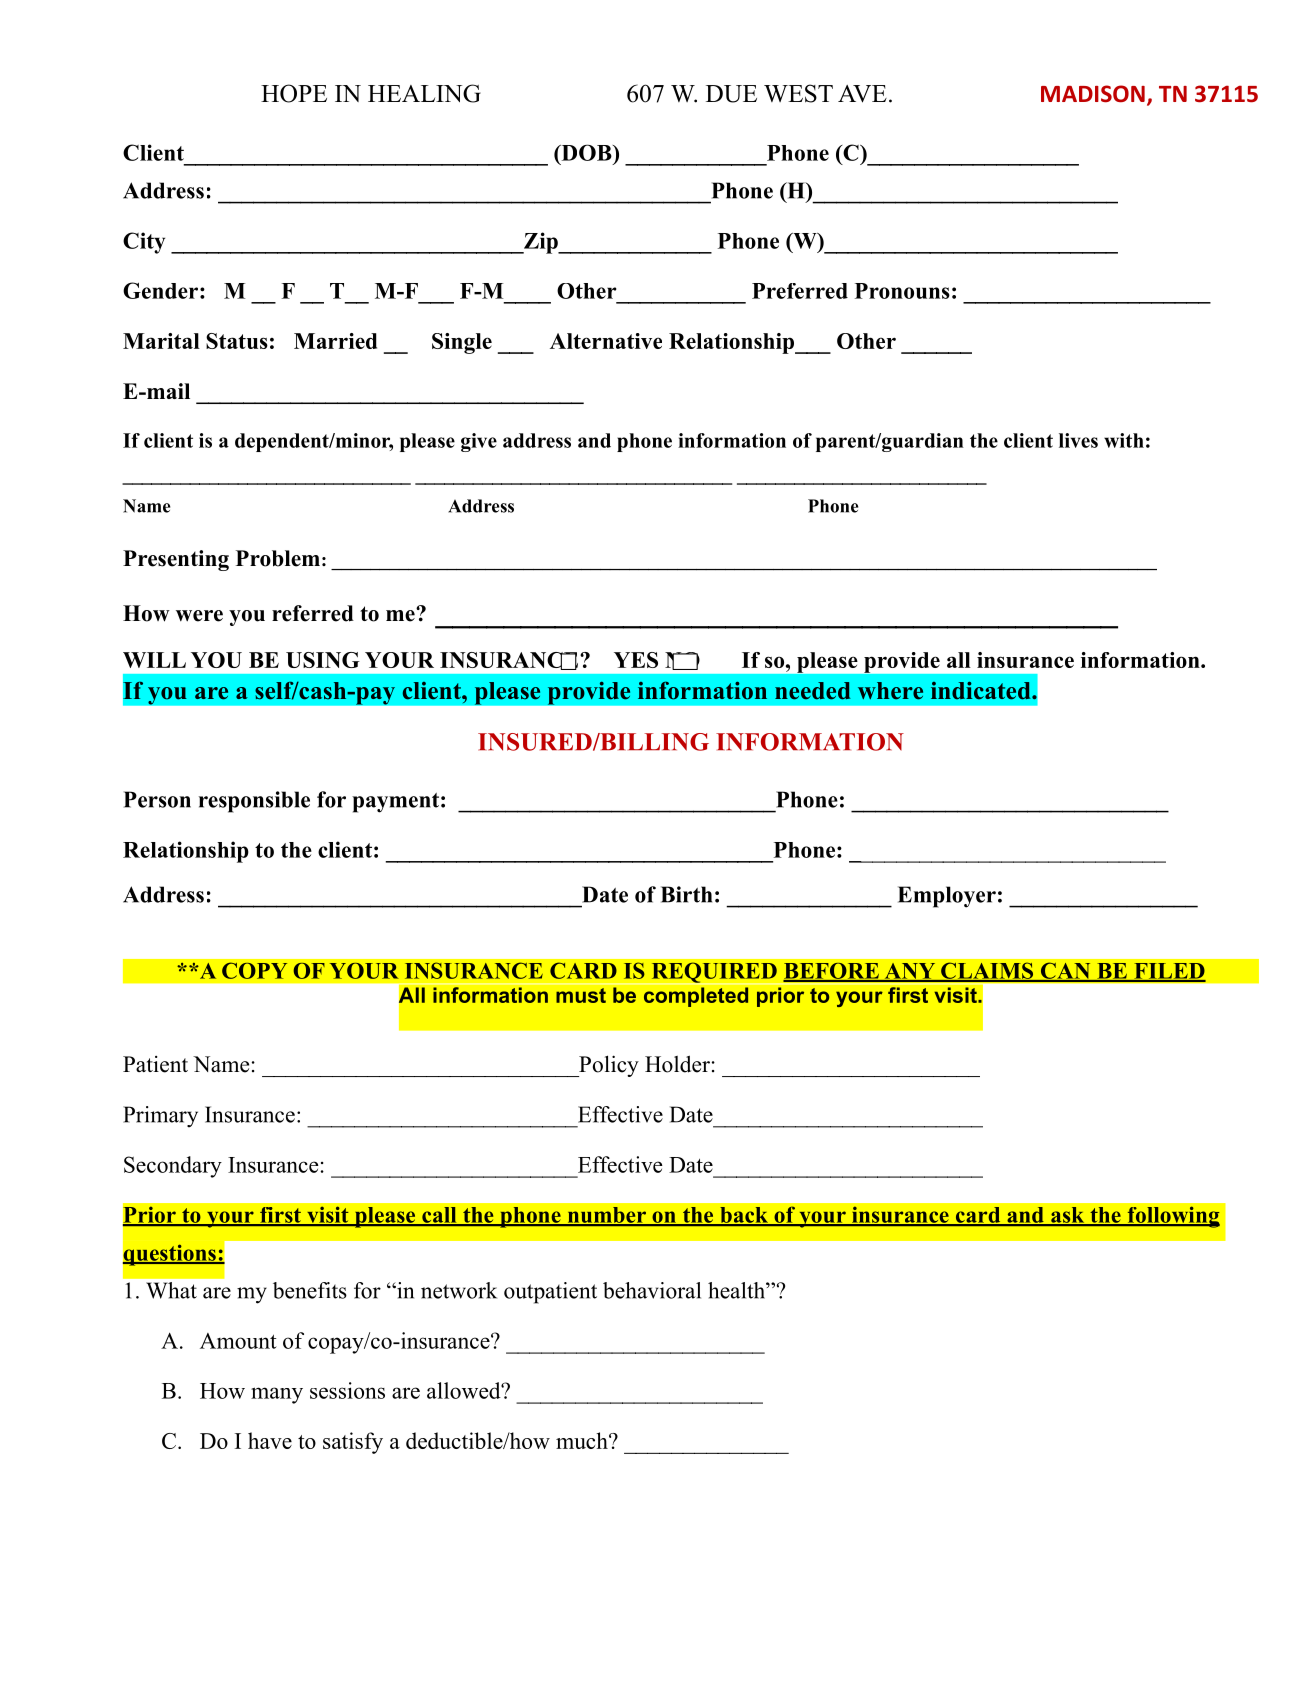 The image size is (1305, 1688). I want to click on completed, so click(696, 997).
